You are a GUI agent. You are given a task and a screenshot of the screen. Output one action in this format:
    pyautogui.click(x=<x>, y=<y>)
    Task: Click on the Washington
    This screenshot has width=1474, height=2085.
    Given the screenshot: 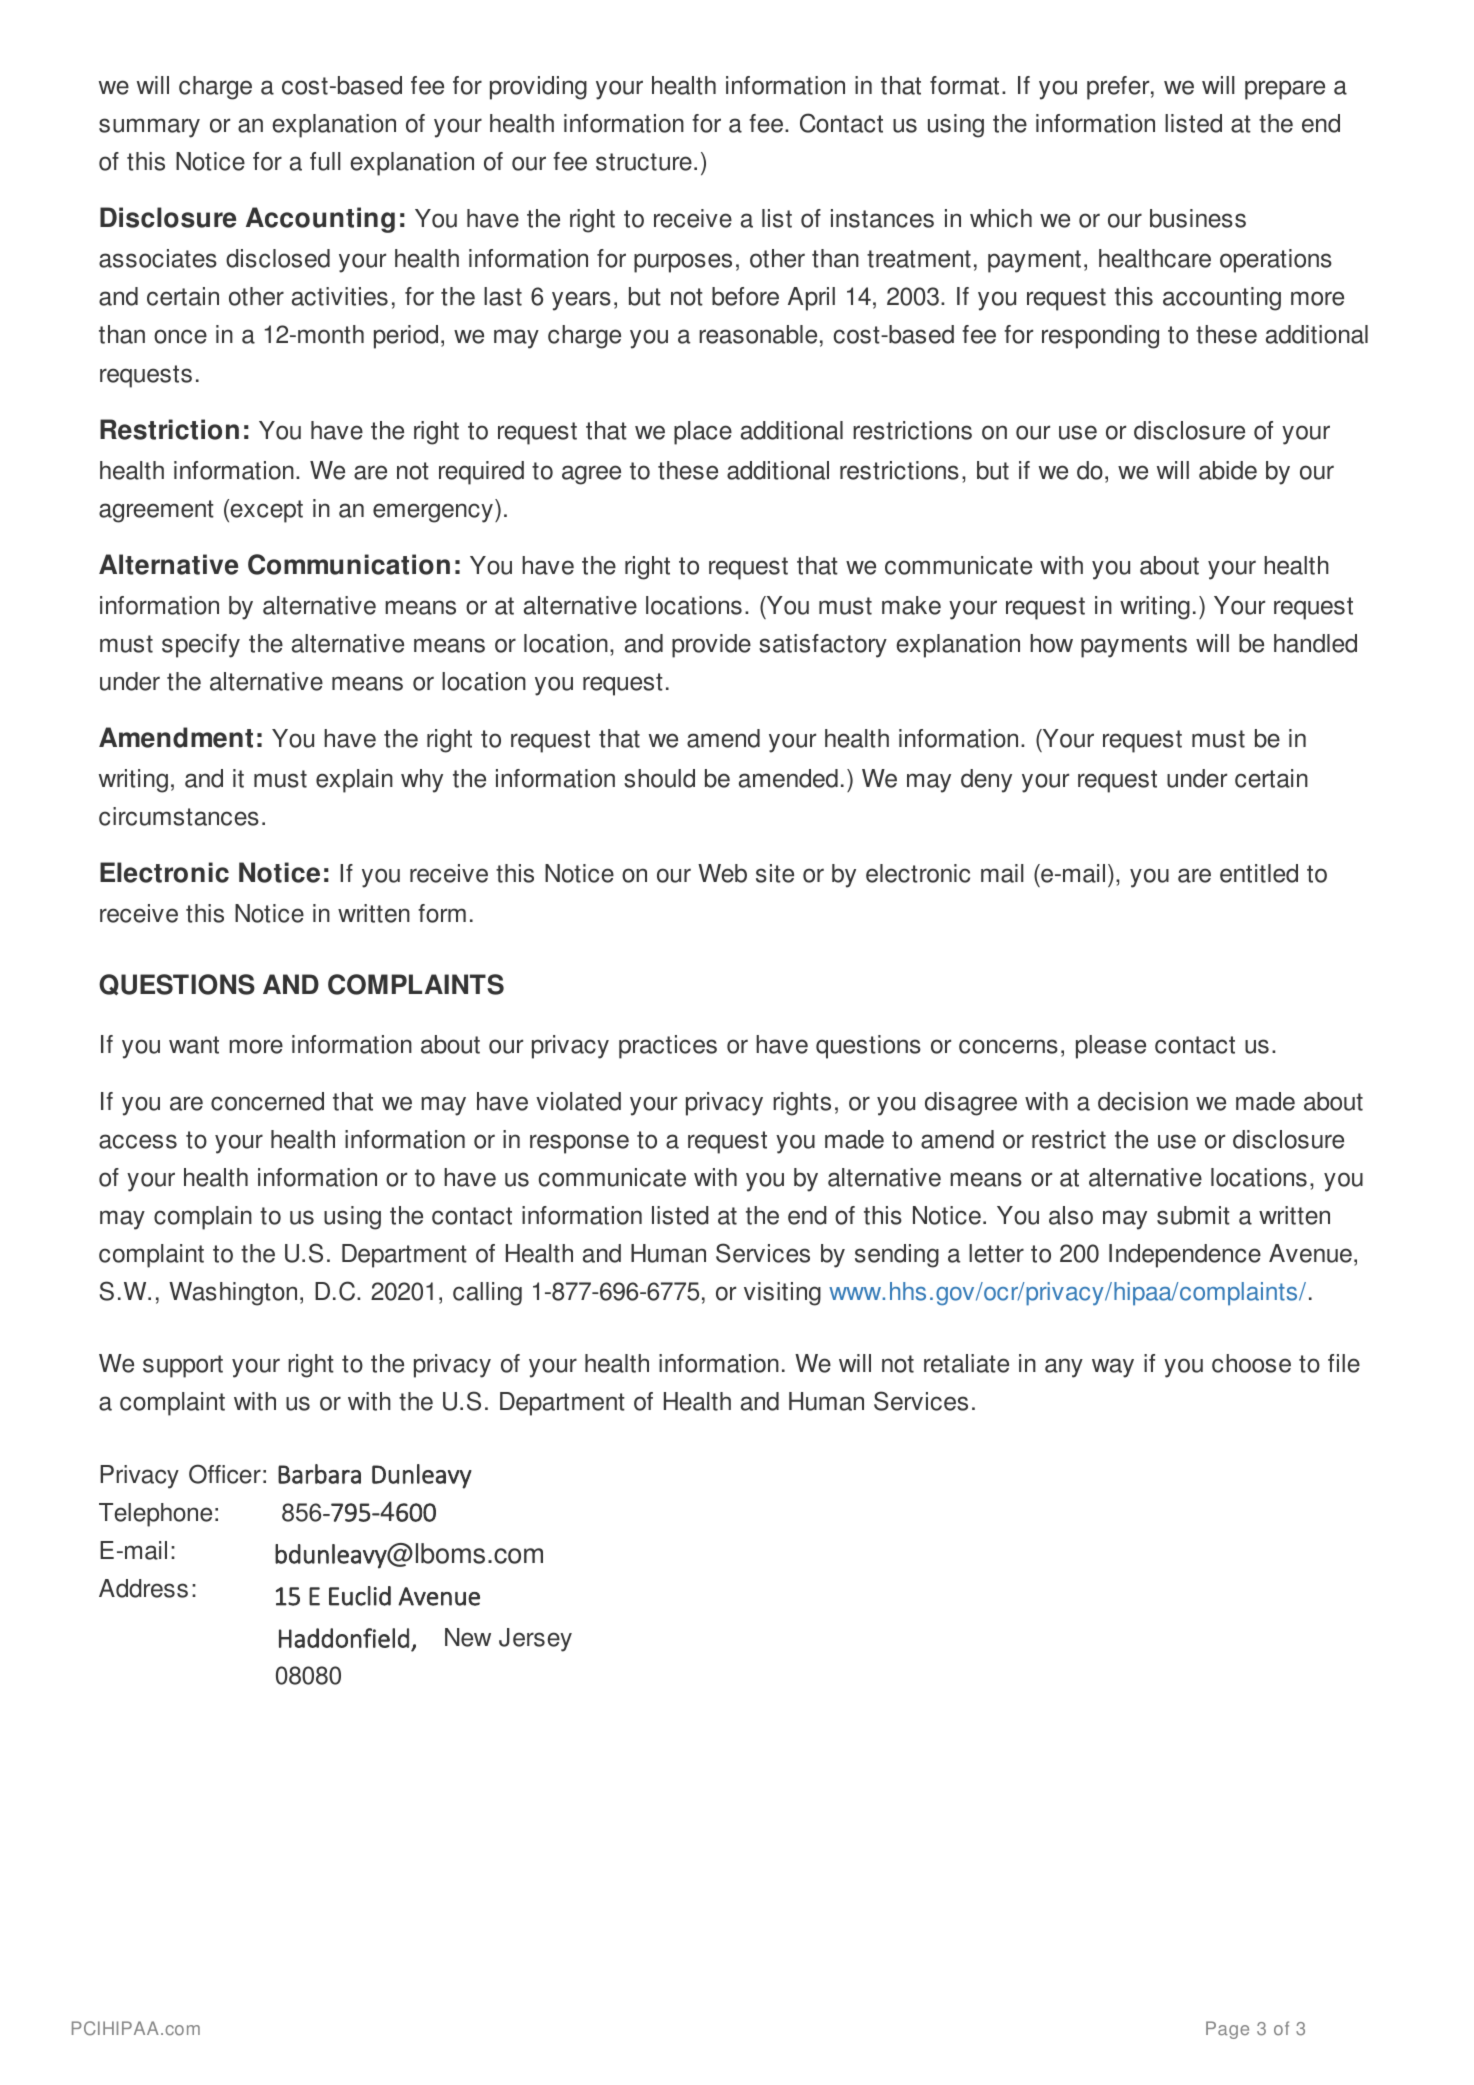 What is the action you would take?
    pyautogui.click(x=233, y=1294)
